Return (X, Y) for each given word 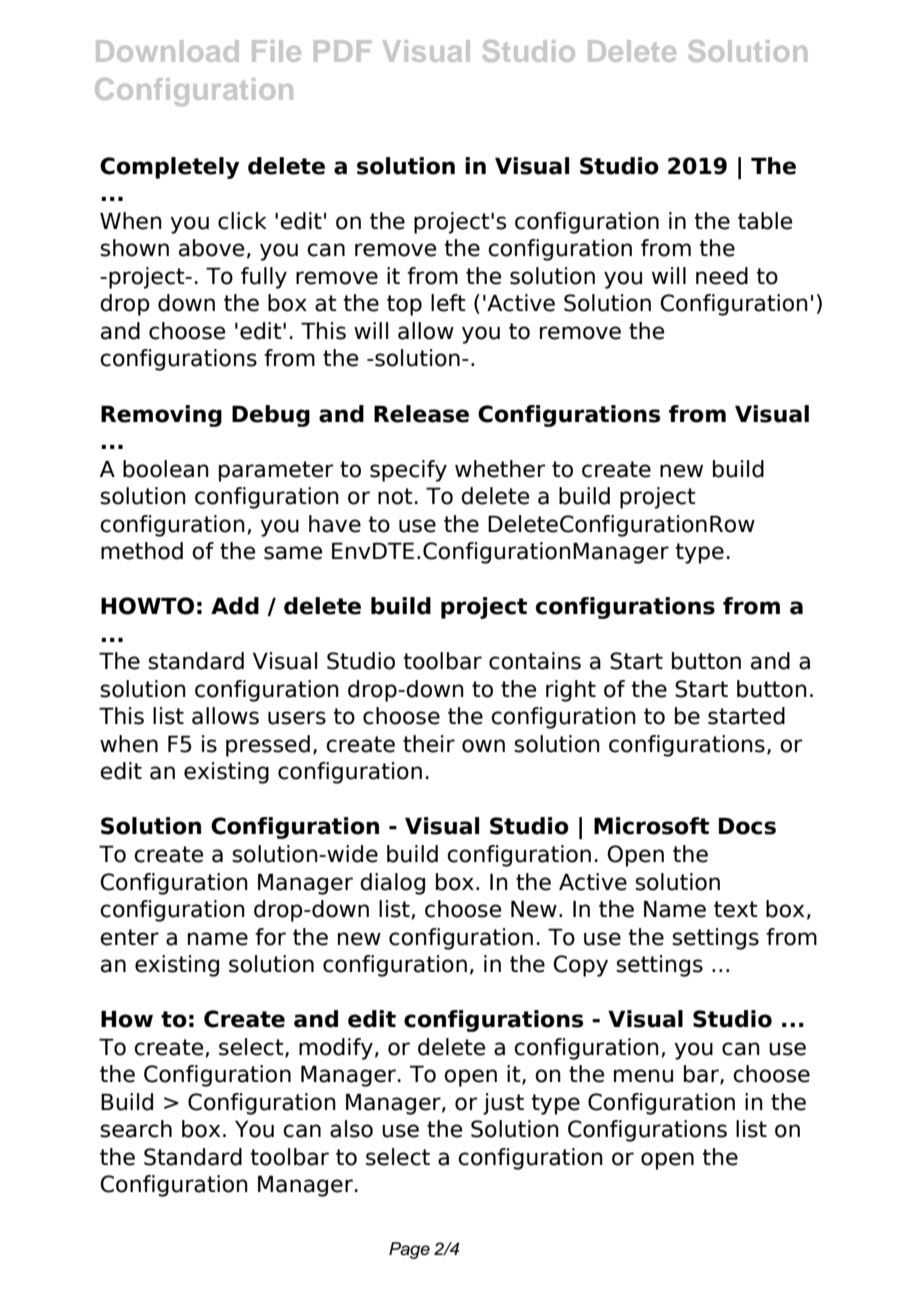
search (136, 1129)
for (270, 937)
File (276, 51)
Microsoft (651, 826)
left (448, 303)
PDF (343, 51)
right (571, 691)
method (142, 551)
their (429, 744)
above (211, 248)
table (765, 221)
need (722, 276)
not (395, 496)
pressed (268, 746)
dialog (392, 884)
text (736, 909)
